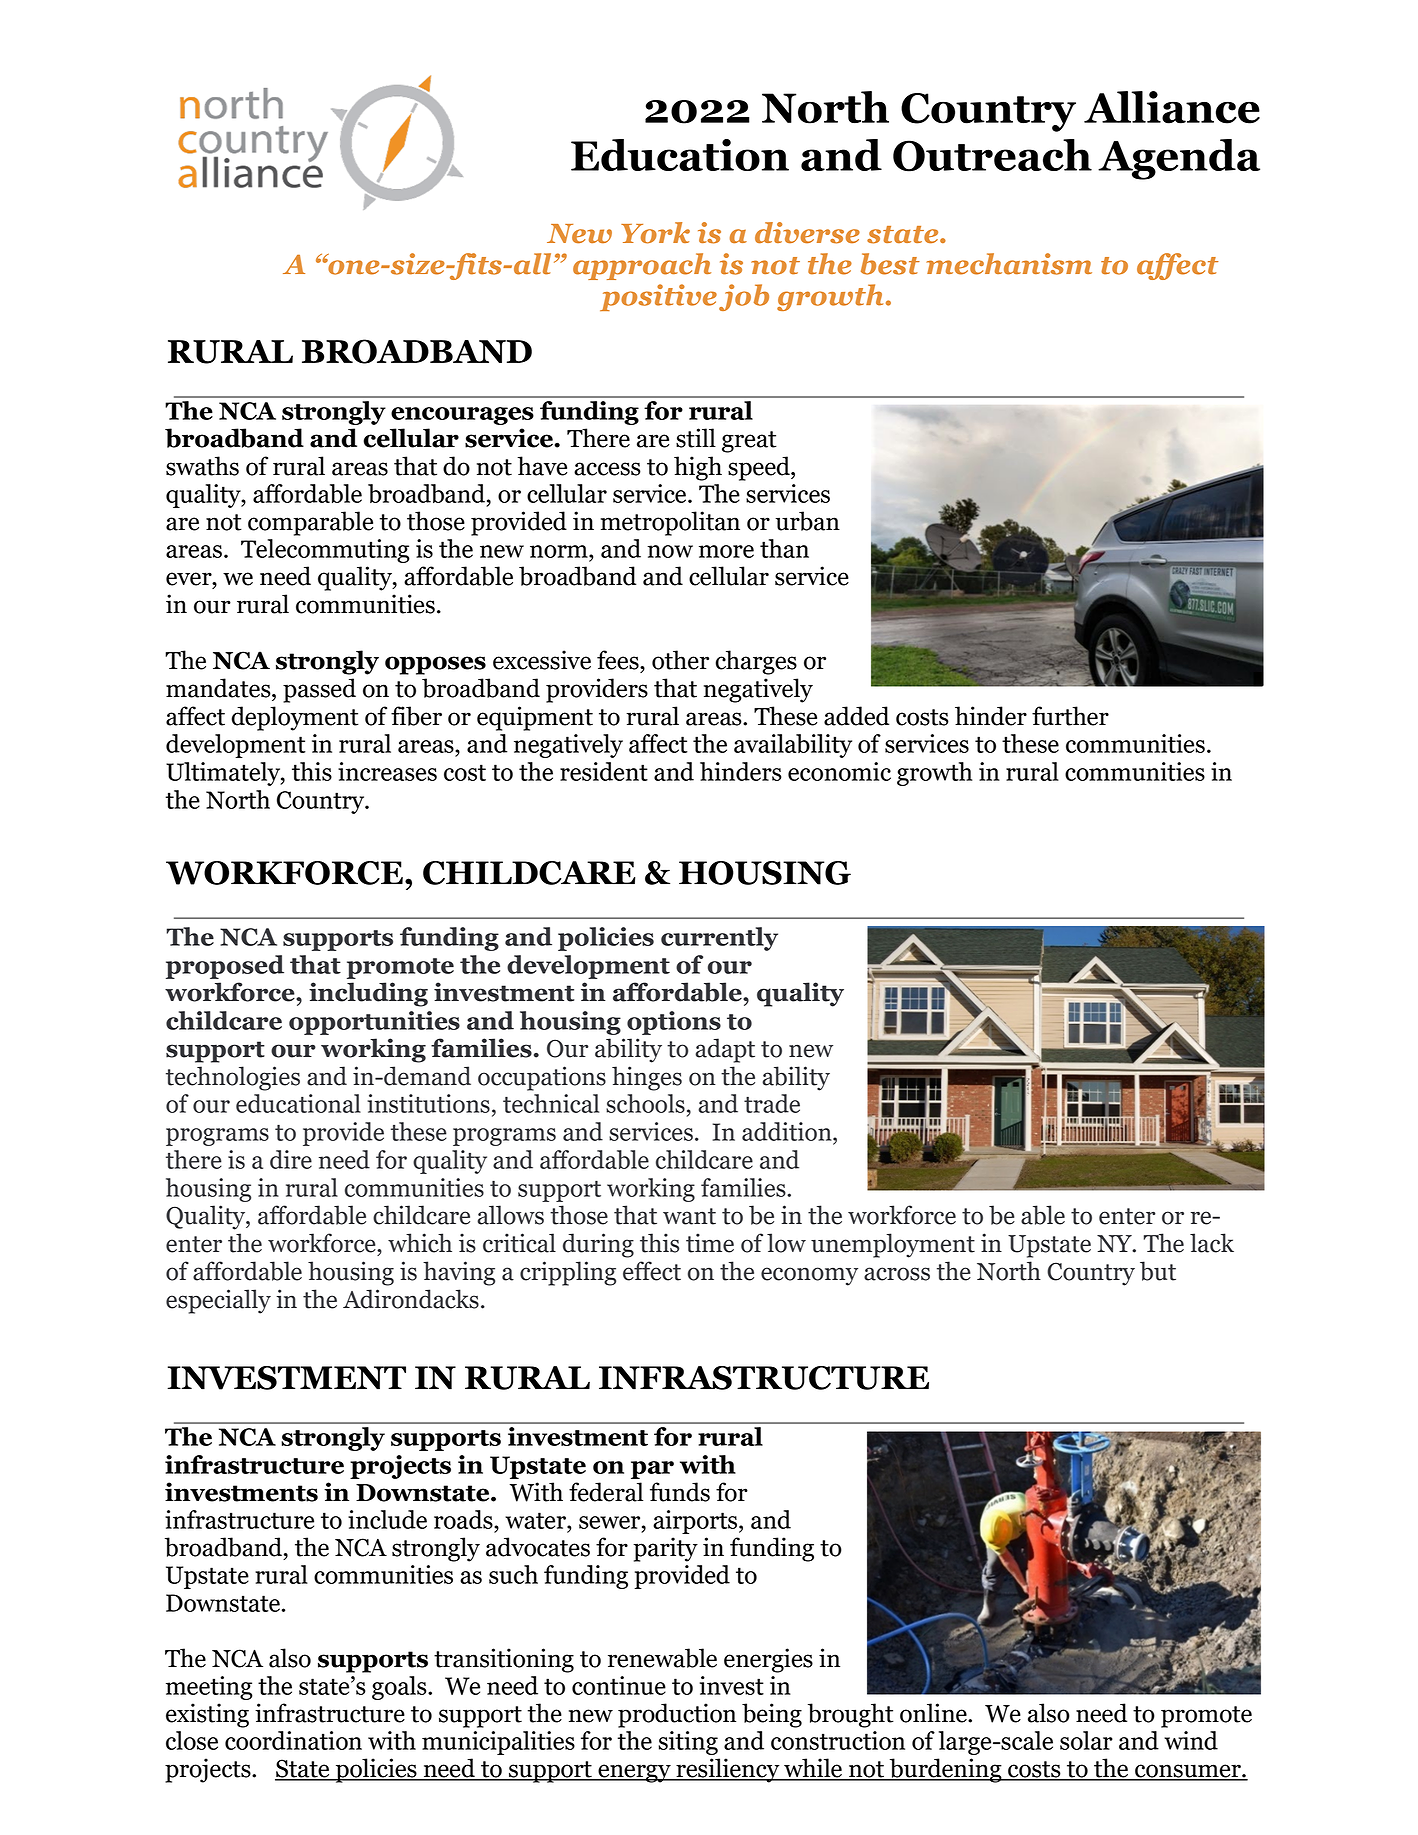  What do you see at coordinates (677, 1715) in the screenshot?
I see `production` at bounding box center [677, 1715].
